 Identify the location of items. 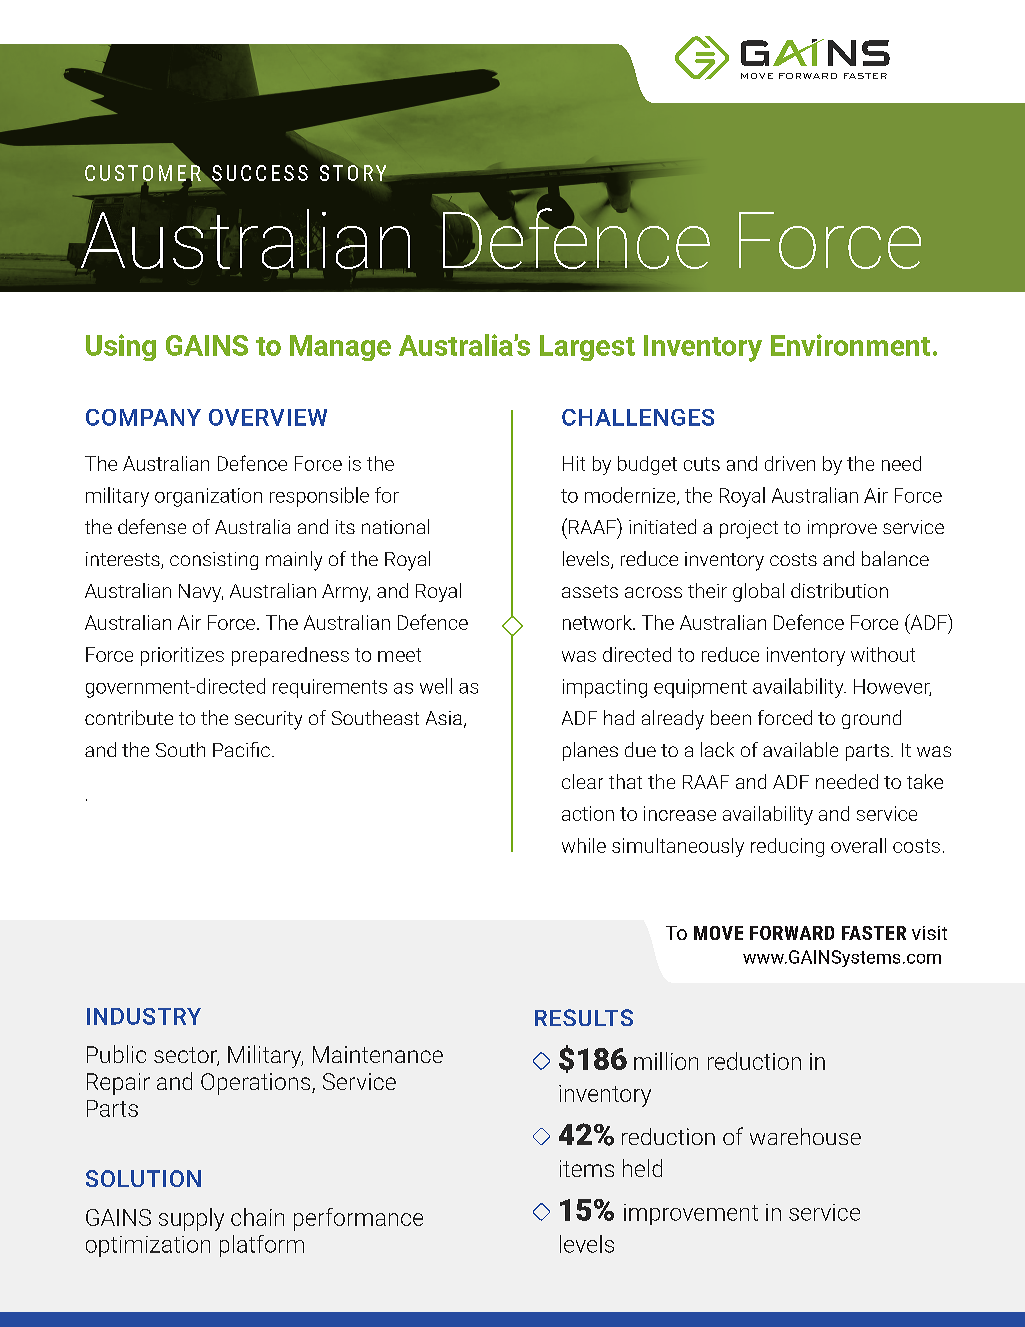
(587, 1168).
